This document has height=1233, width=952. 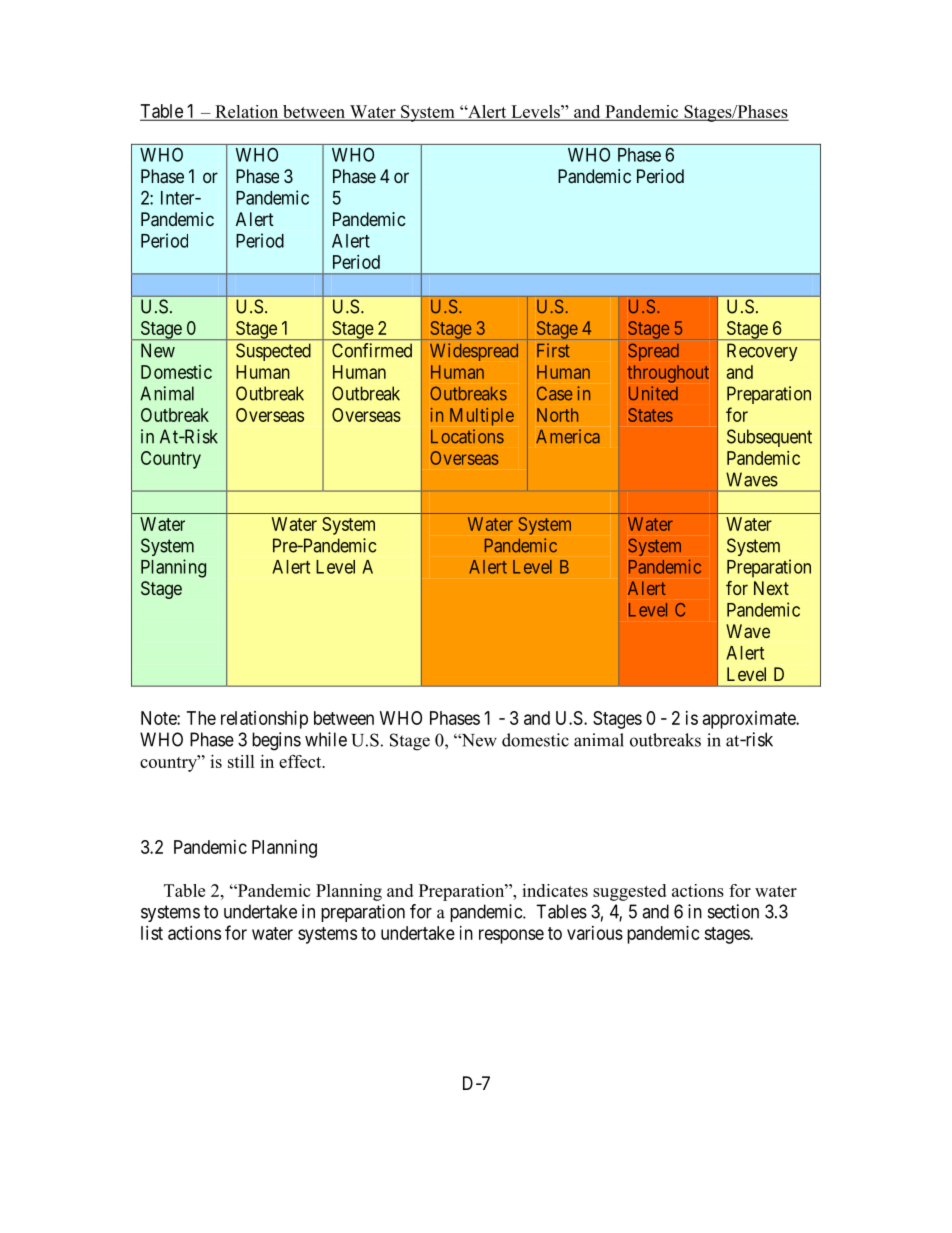 What do you see at coordinates (201, 718) in the document?
I see `The` at bounding box center [201, 718].
